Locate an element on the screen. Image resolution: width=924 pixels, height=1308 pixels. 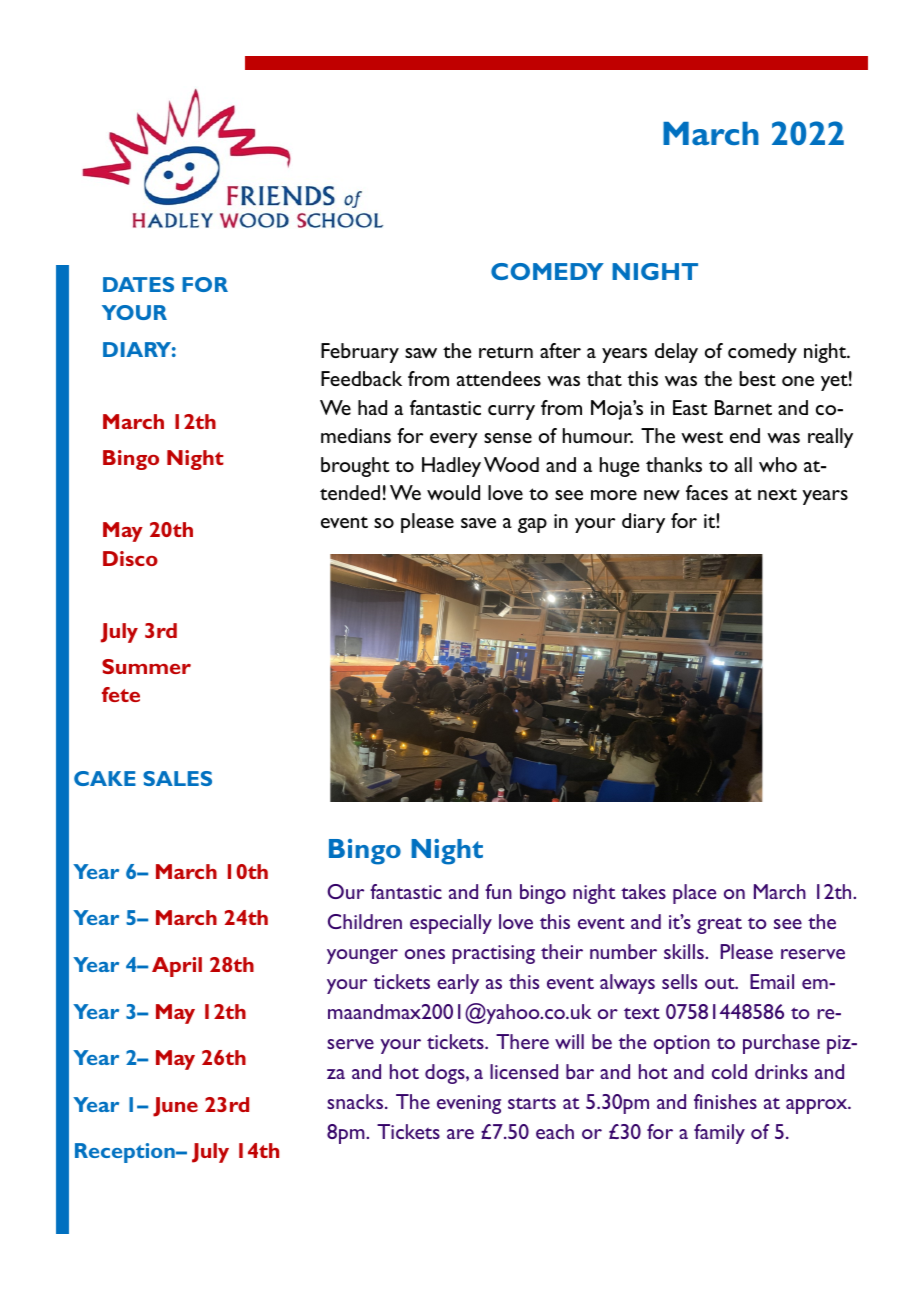
June is located at coordinates (175, 1107).
